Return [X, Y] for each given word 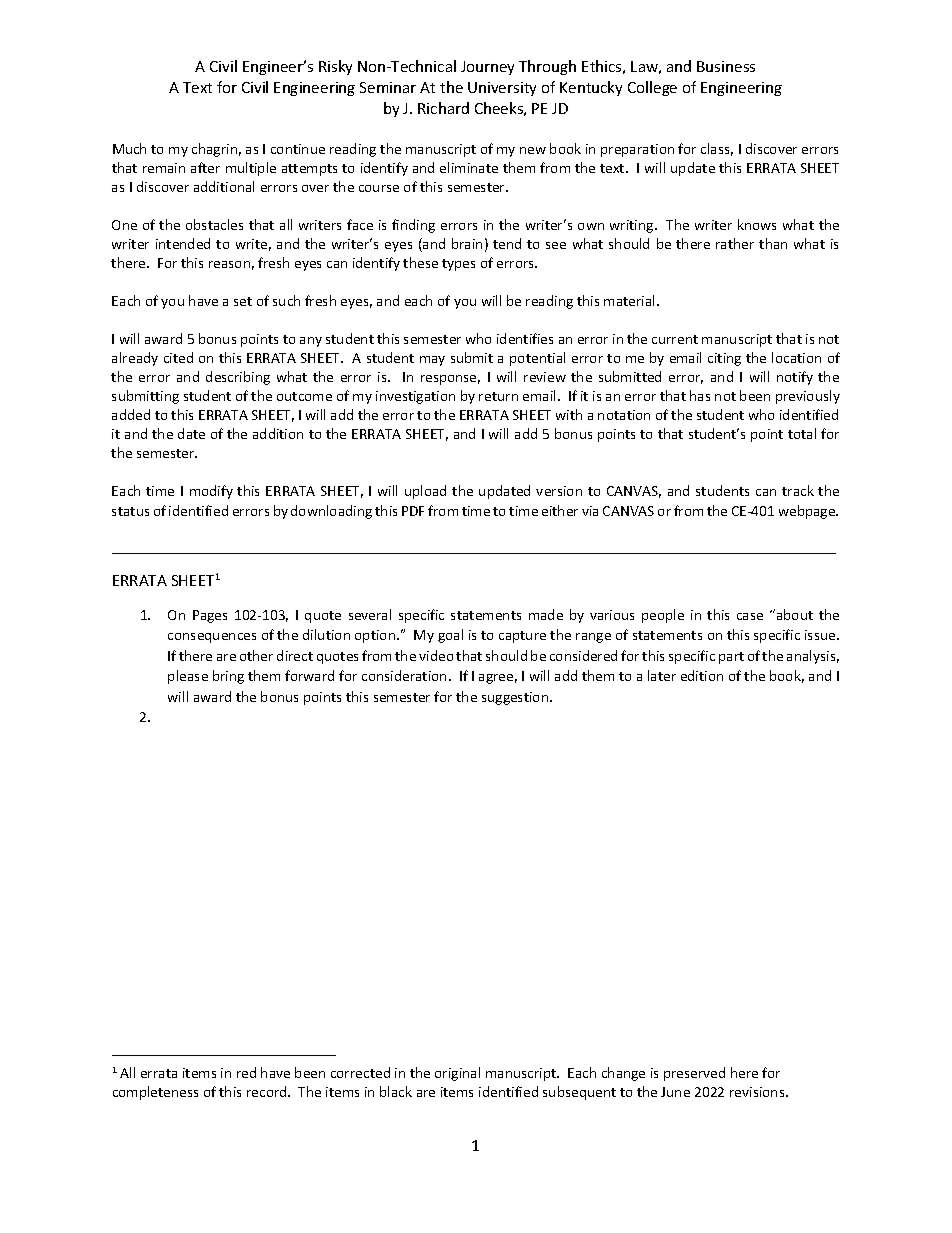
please [188, 677]
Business [726, 66]
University [502, 89]
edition [702, 675]
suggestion [516, 698]
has [700, 395]
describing [238, 378]
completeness [155, 1093]
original [457, 1074]
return [498, 396]
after [205, 167]
